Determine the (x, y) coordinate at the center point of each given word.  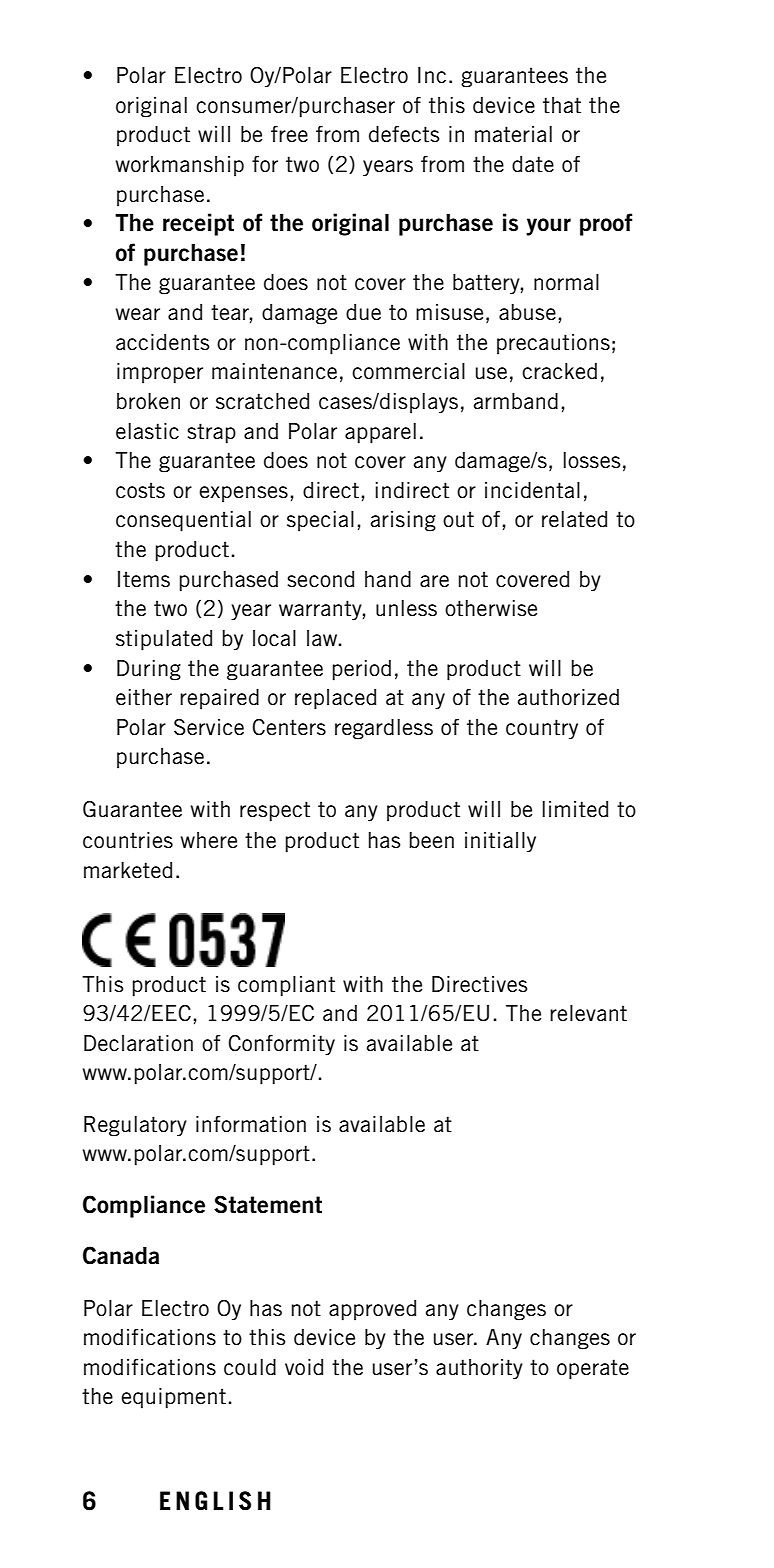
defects (404, 134)
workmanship (180, 166)
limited (575, 809)
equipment (173, 1398)
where (209, 840)
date (533, 164)
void (304, 1367)
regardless (384, 729)
